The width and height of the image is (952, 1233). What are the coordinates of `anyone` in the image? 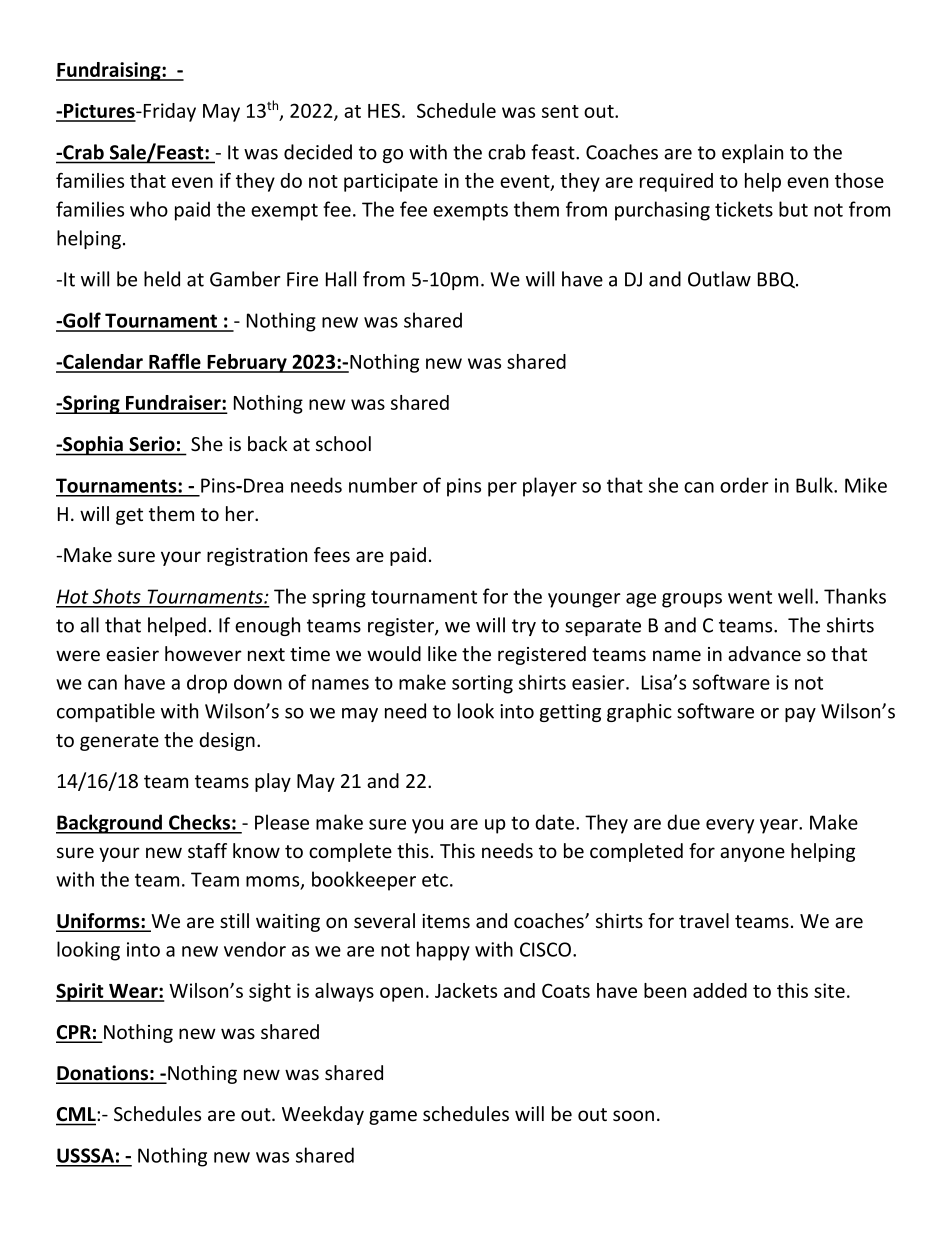 It's located at (752, 854).
